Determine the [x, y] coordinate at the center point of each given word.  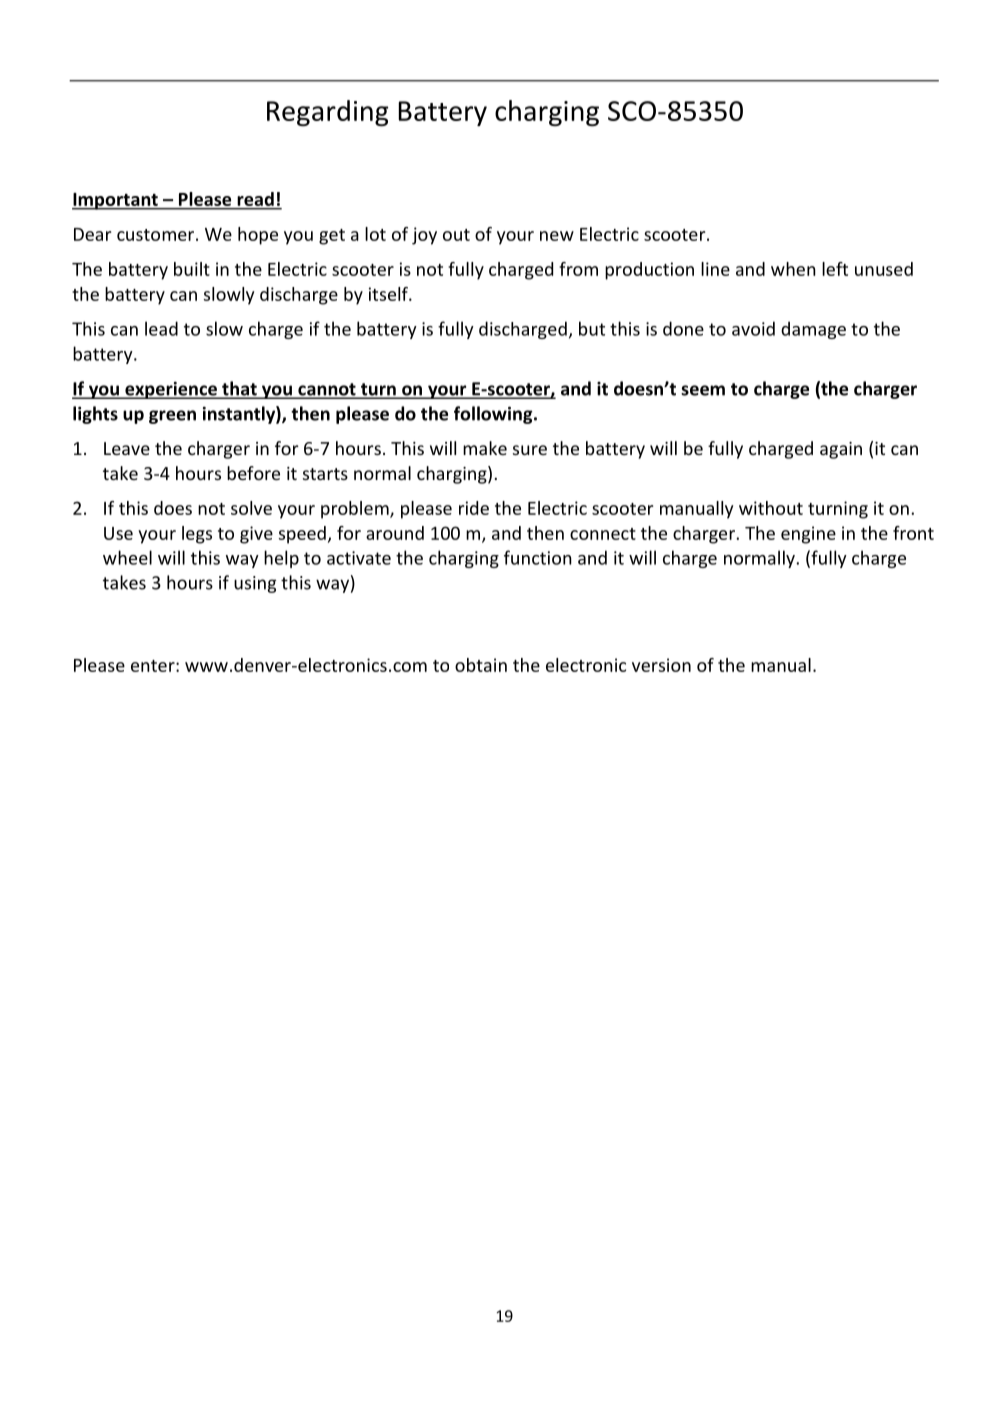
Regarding [328, 113]
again [841, 450]
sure [530, 450]
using [255, 584]
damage [813, 330]
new [557, 236]
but [592, 328]
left [835, 269]
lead [161, 328]
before [253, 473]
